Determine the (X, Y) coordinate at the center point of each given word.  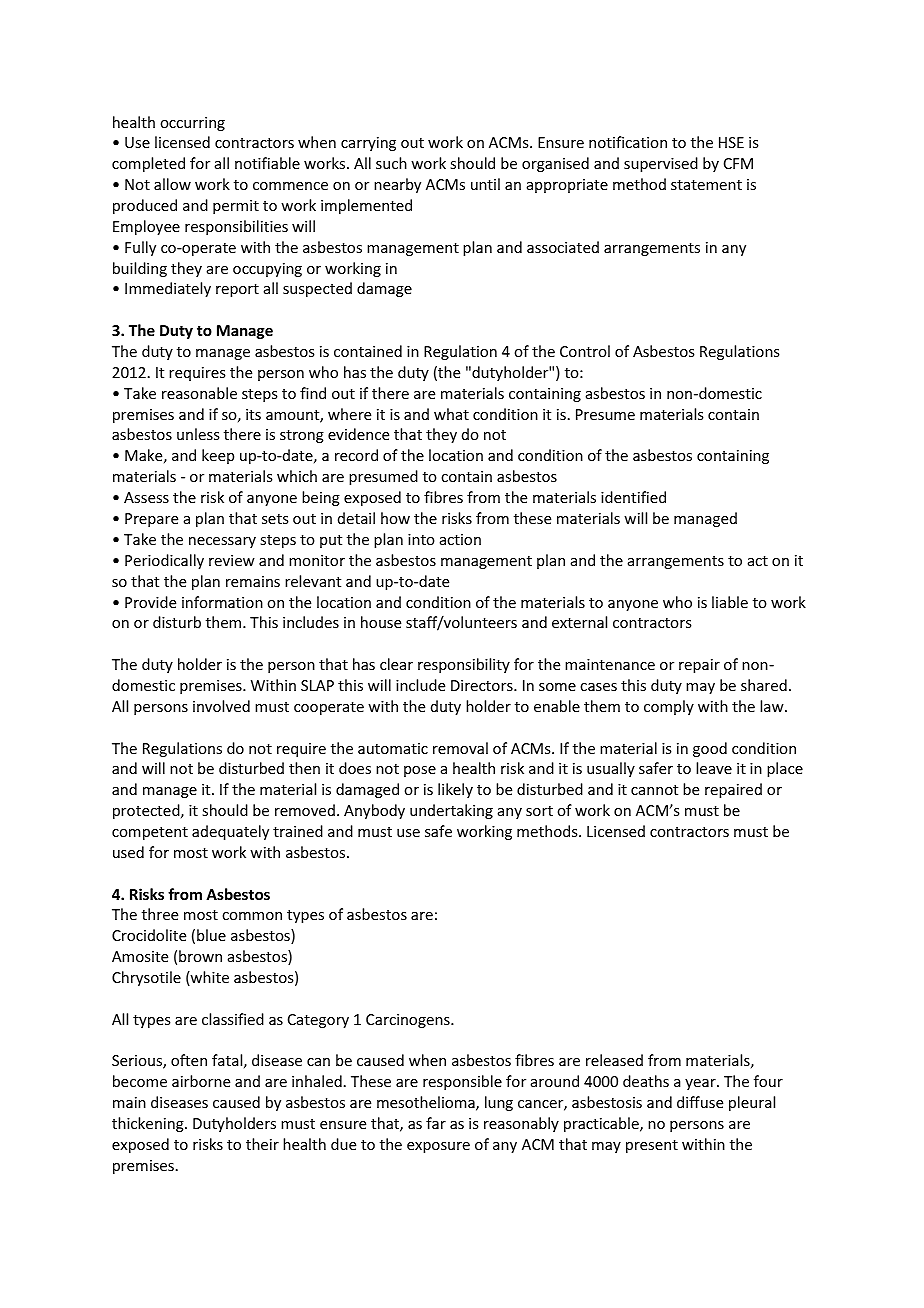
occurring (192, 124)
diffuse (700, 1102)
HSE (731, 142)
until (485, 184)
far (436, 1123)
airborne (201, 1081)
